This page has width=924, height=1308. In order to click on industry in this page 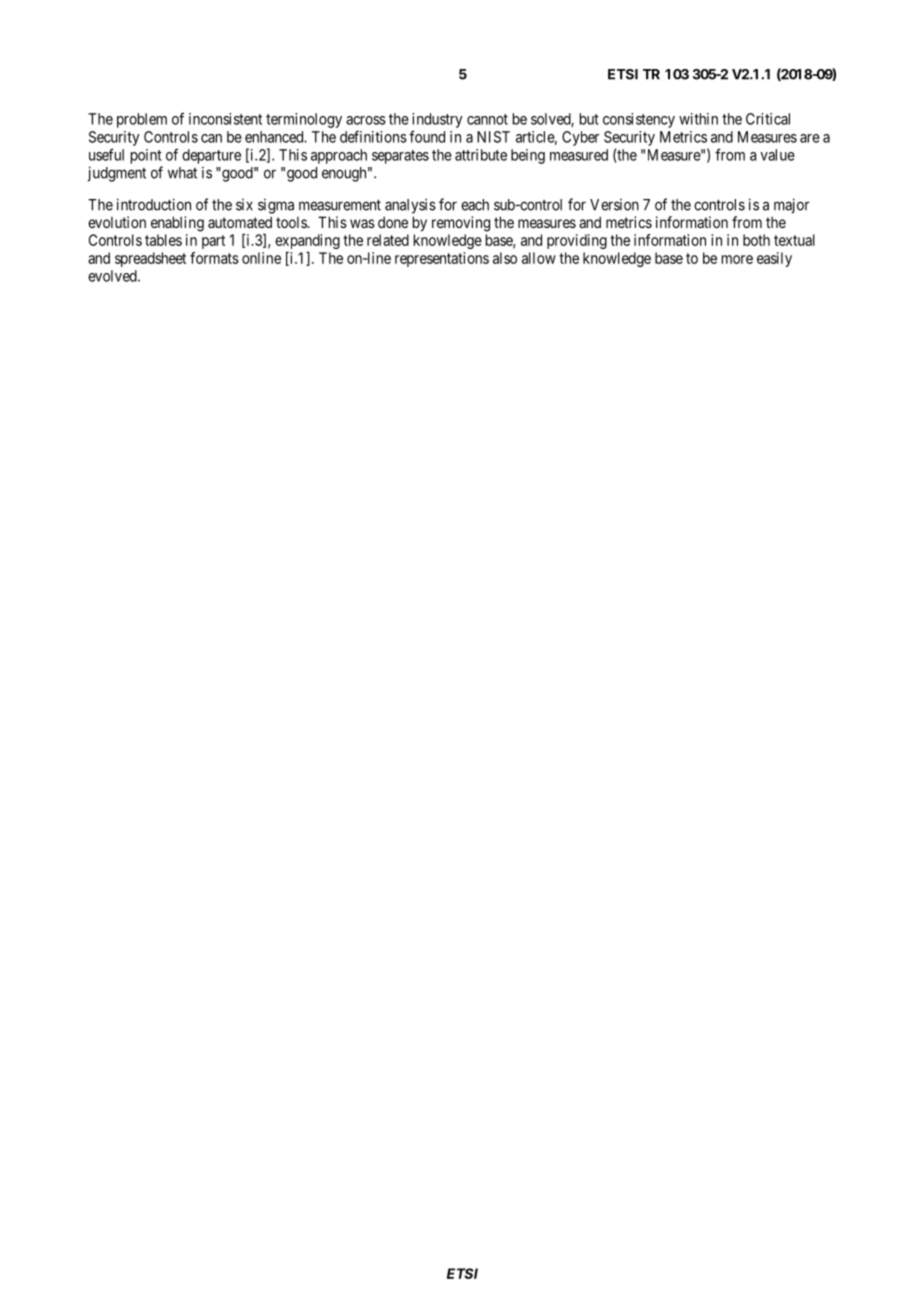, I will do `click(437, 120)`.
